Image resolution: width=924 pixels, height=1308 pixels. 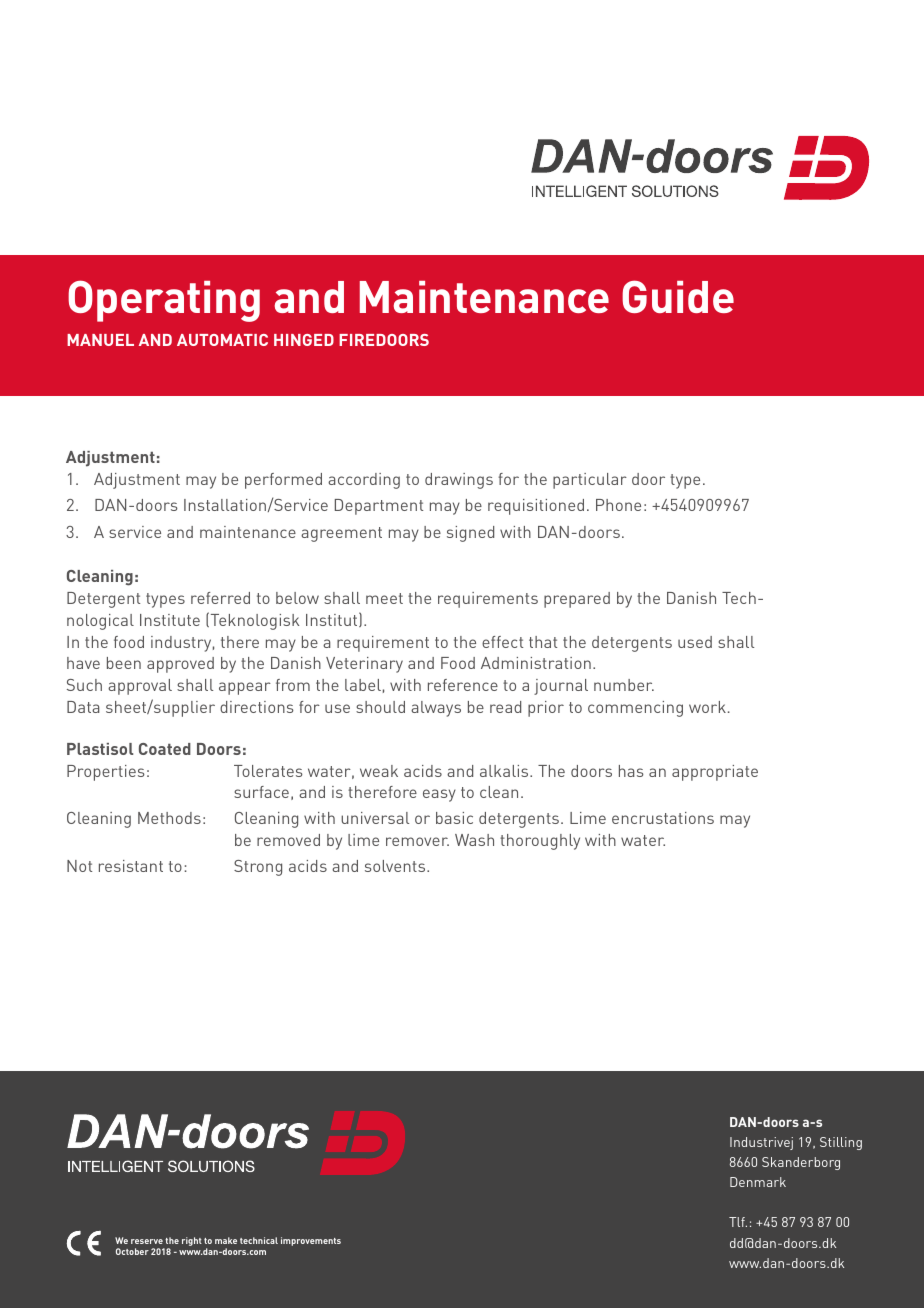 I want to click on improvements, so click(x=311, y=1241).
